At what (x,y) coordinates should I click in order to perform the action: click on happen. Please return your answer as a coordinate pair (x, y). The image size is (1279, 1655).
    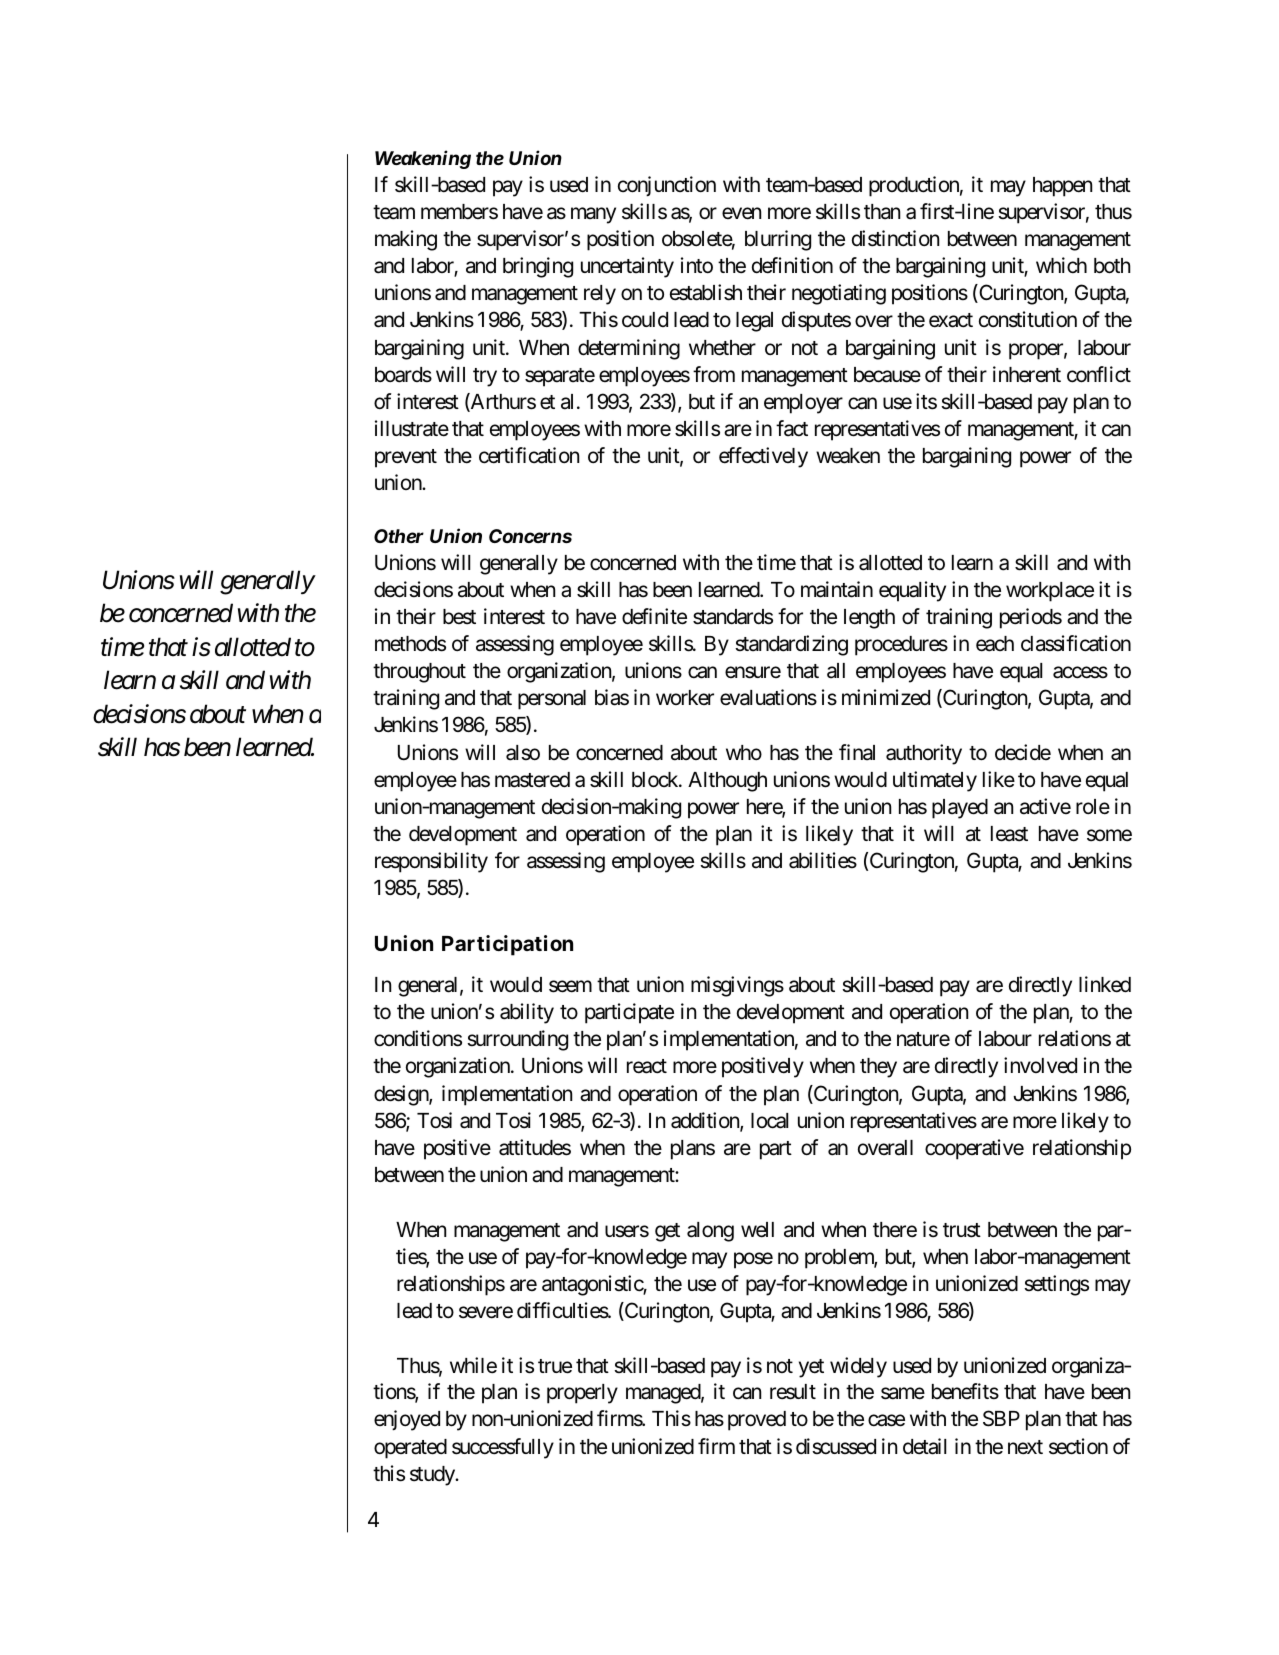
    Looking at the image, I should click on (1062, 187).
